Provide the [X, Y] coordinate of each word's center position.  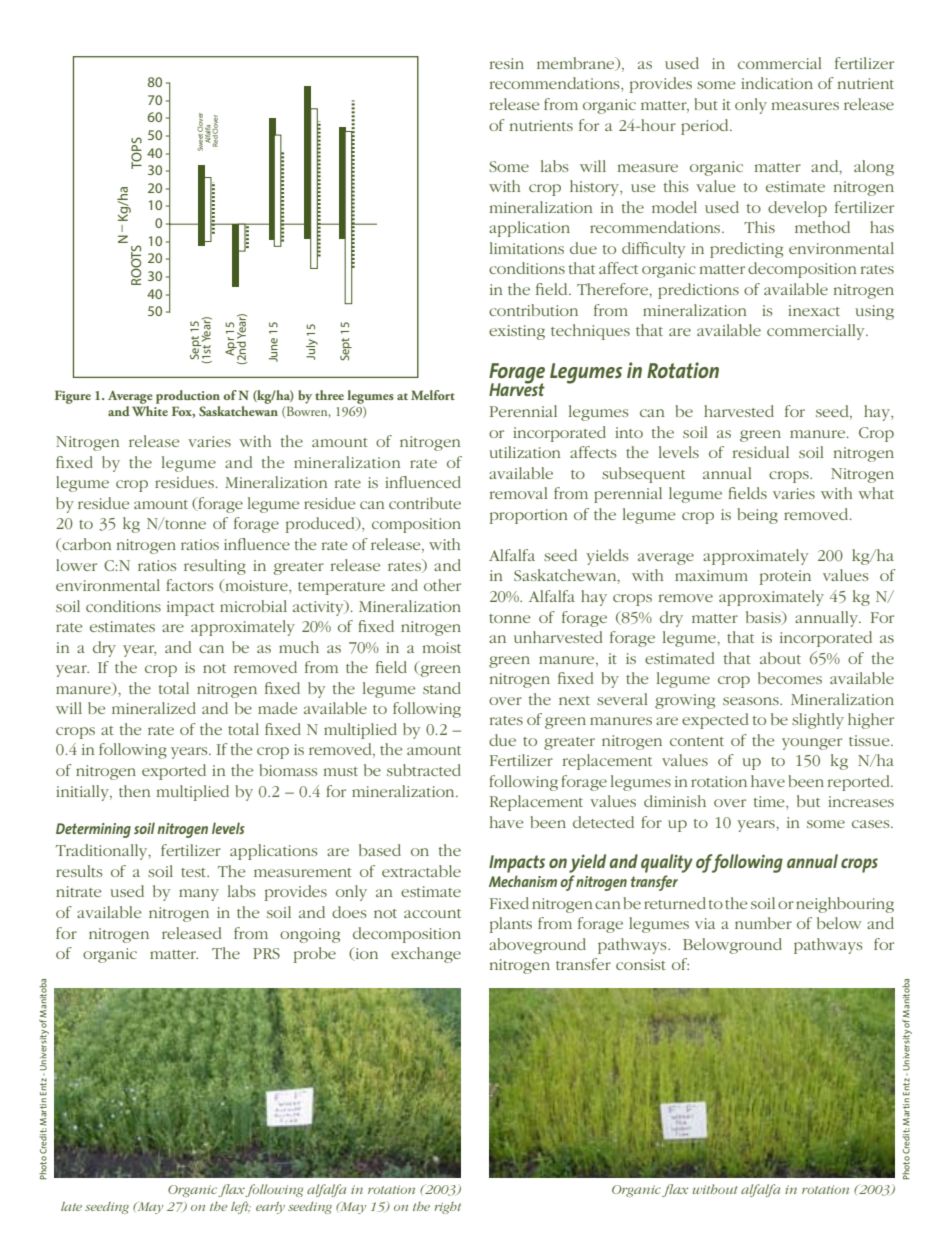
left [241, 1207]
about [780, 658]
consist [641, 964]
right [447, 1208]
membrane [577, 64]
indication [777, 83]
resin [507, 63]
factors [189, 585]
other [442, 585]
